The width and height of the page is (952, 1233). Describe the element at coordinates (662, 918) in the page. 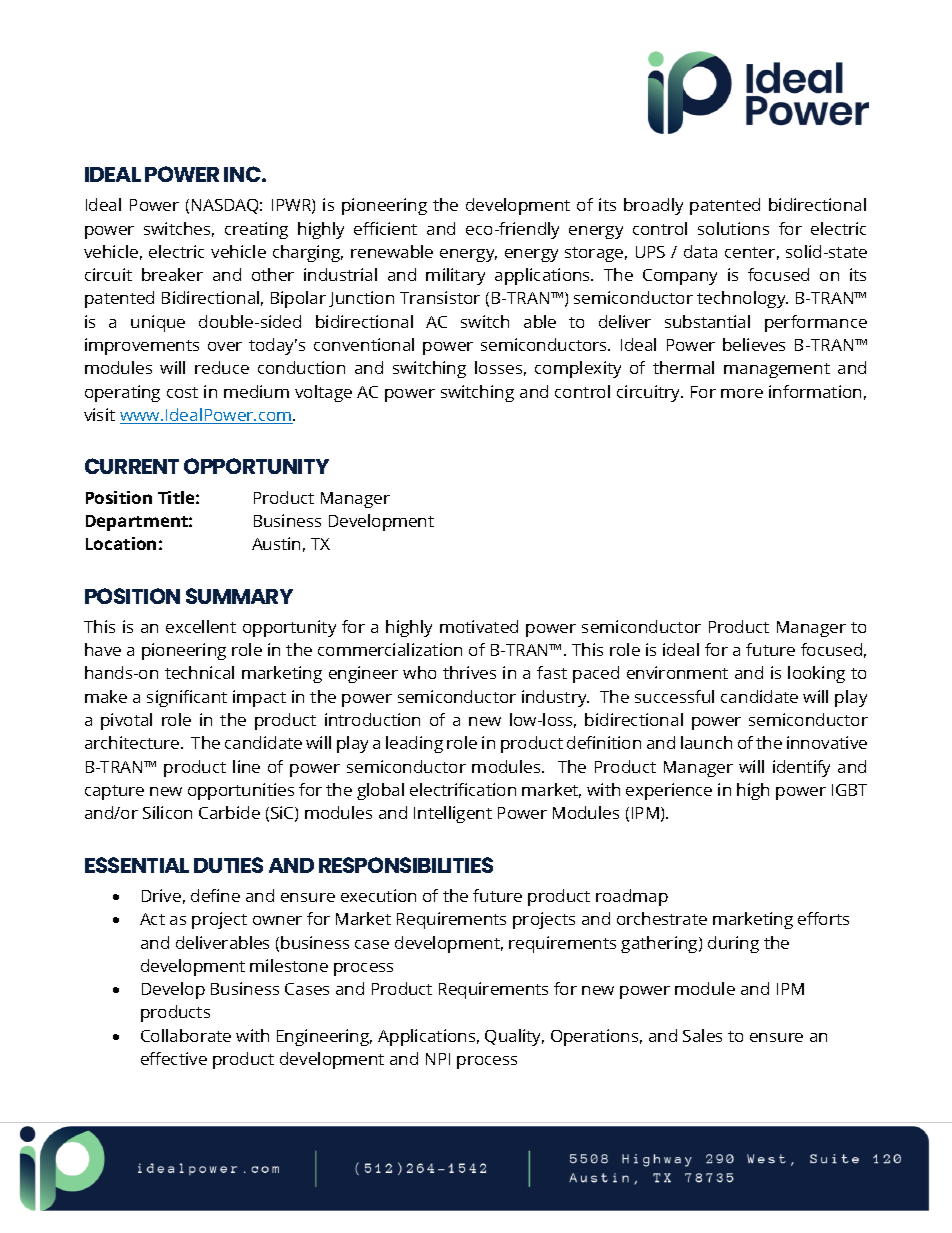

I see `orchestrate` at that location.
